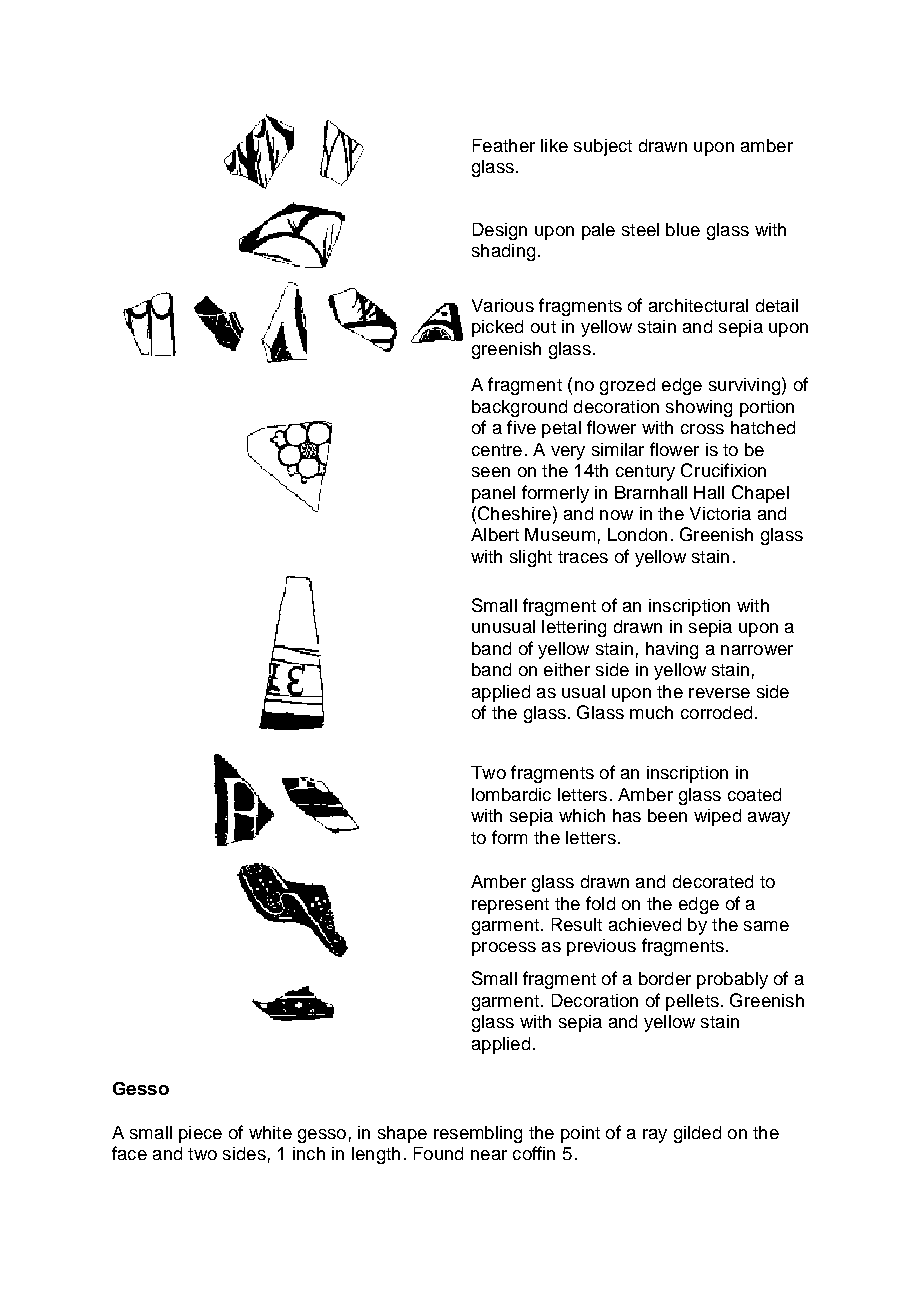 This image has height=1308, width=924. What do you see at coordinates (493, 494) in the image?
I see `panel` at bounding box center [493, 494].
